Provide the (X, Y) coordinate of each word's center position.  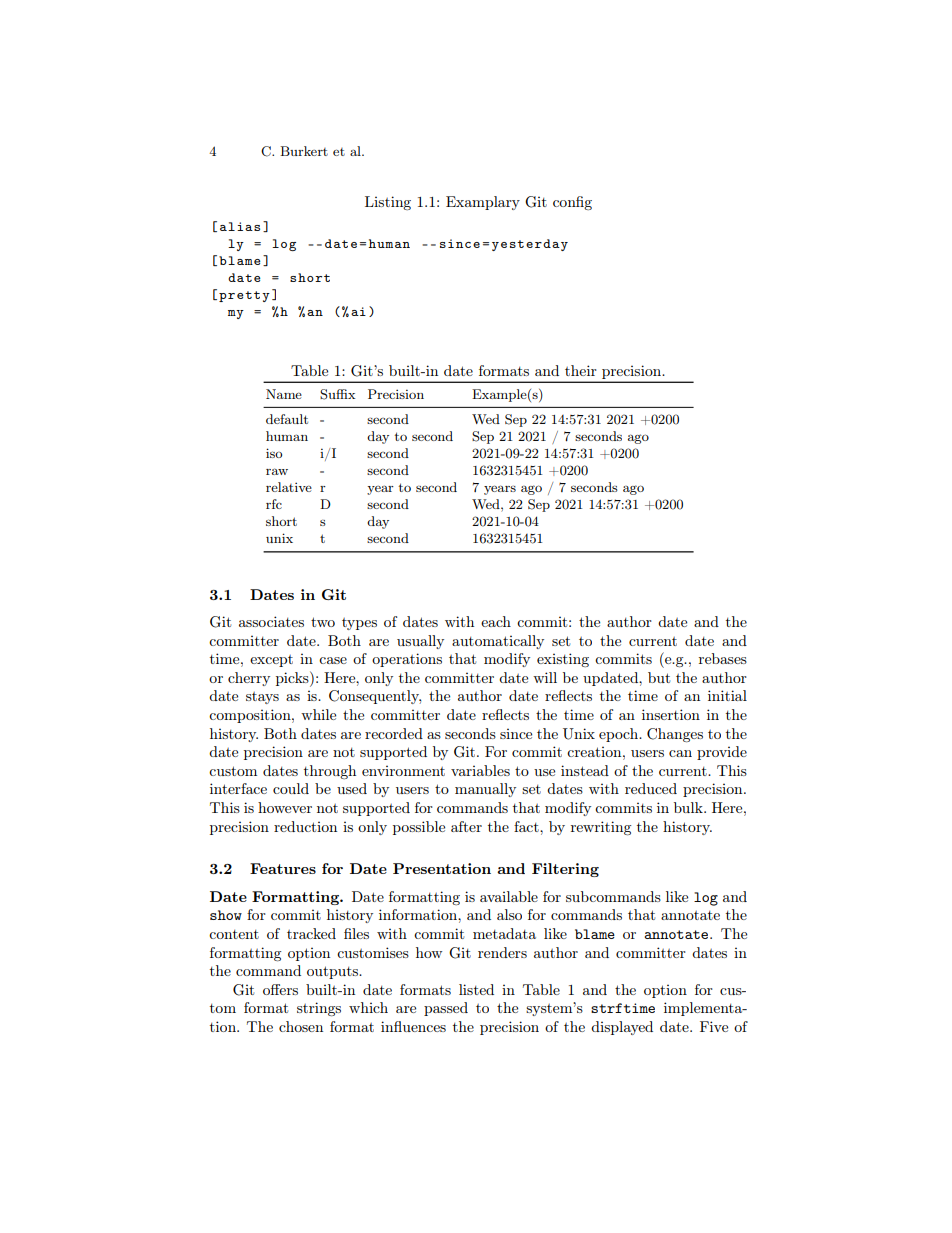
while (318, 714)
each (496, 621)
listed (476, 989)
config (572, 203)
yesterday (530, 245)
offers (280, 989)
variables (480, 770)
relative (289, 487)
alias (240, 226)
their (581, 370)
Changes (675, 735)
